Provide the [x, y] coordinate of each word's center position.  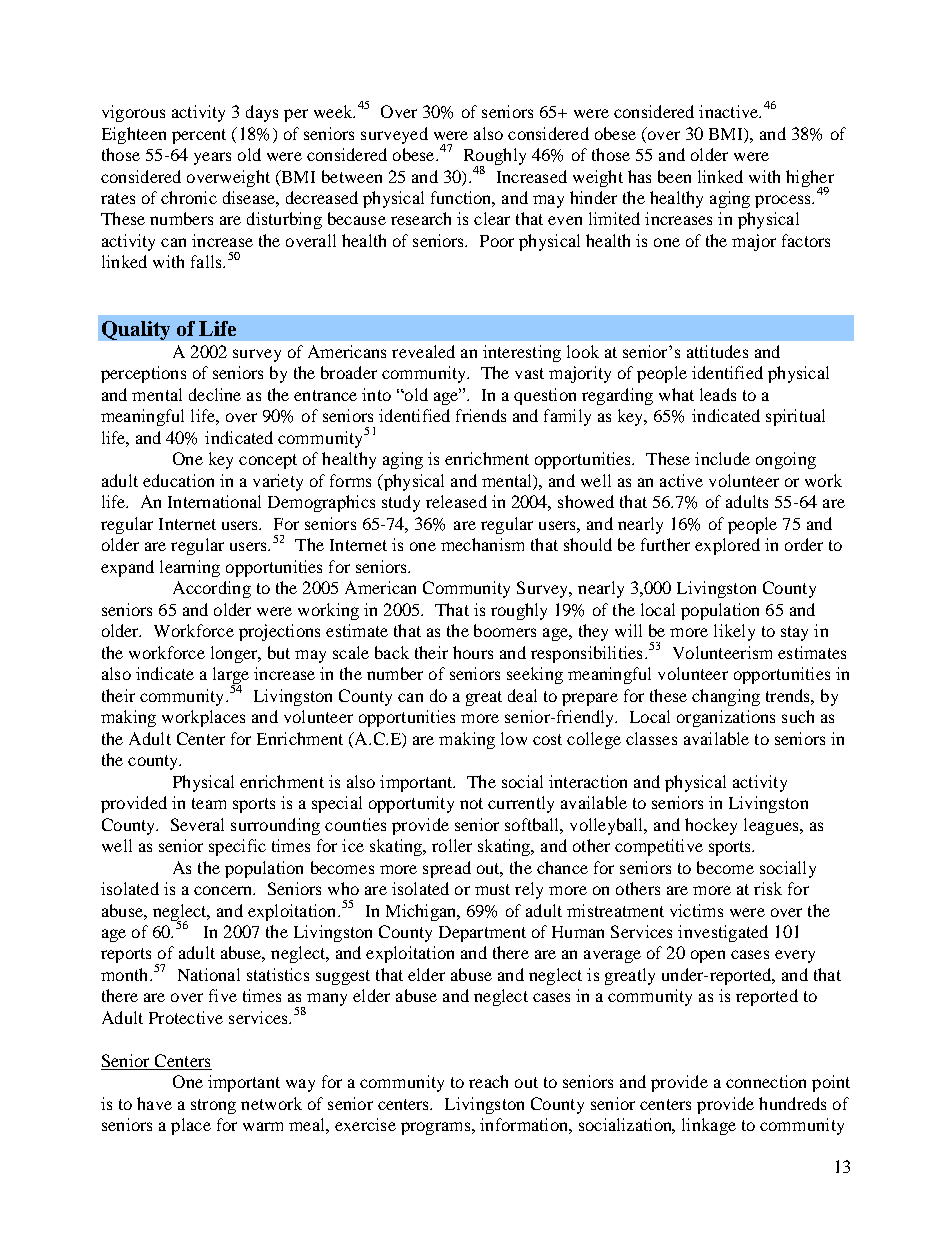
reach [488, 1081]
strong [213, 1106]
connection [766, 1081]
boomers [505, 630]
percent [199, 136]
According [212, 589]
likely [734, 632]
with [764, 176]
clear [492, 218]
